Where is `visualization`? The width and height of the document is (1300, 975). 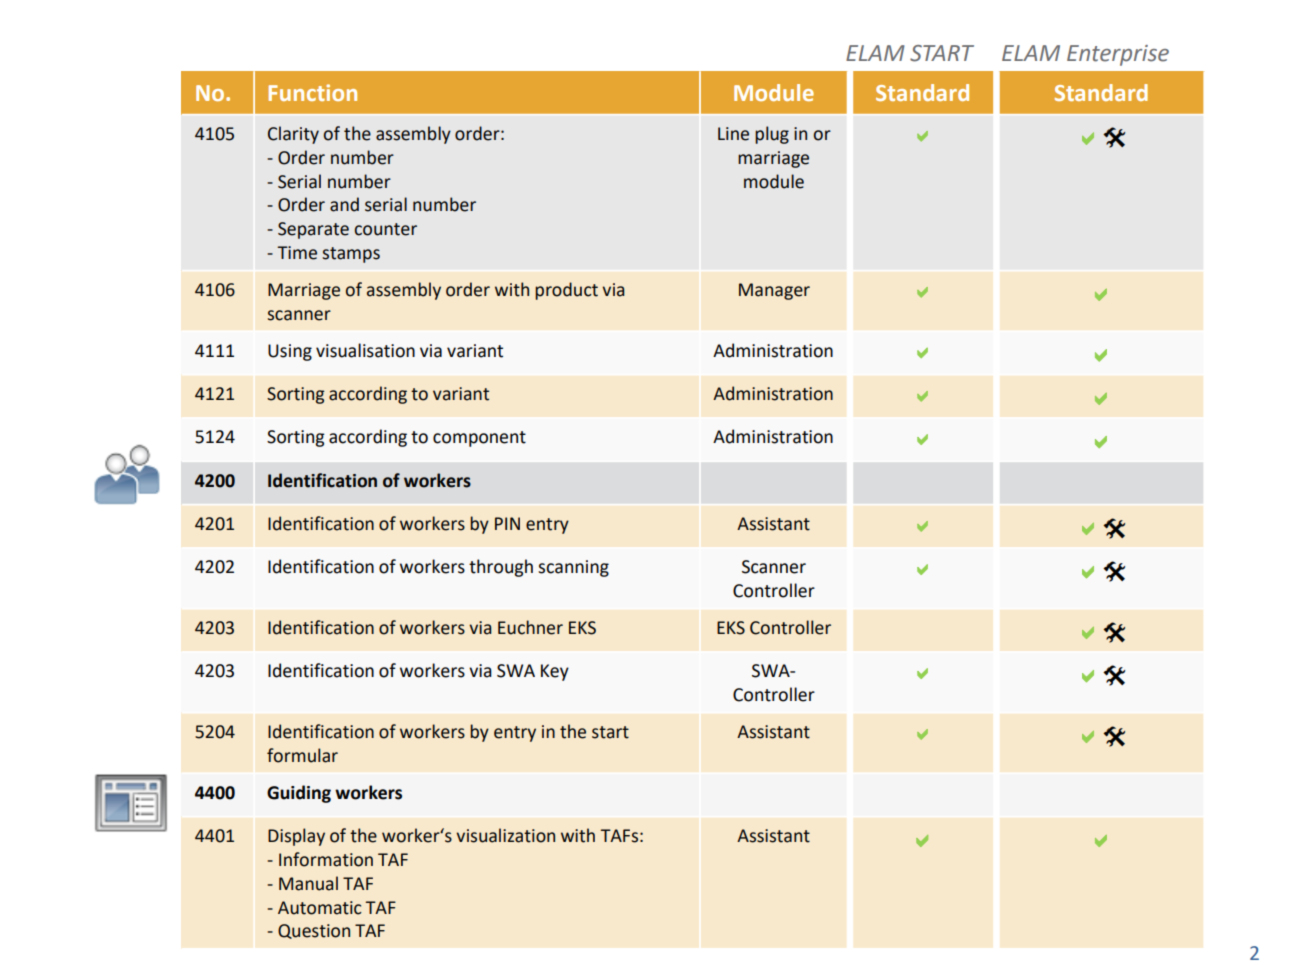 visualization is located at coordinates (505, 835).
